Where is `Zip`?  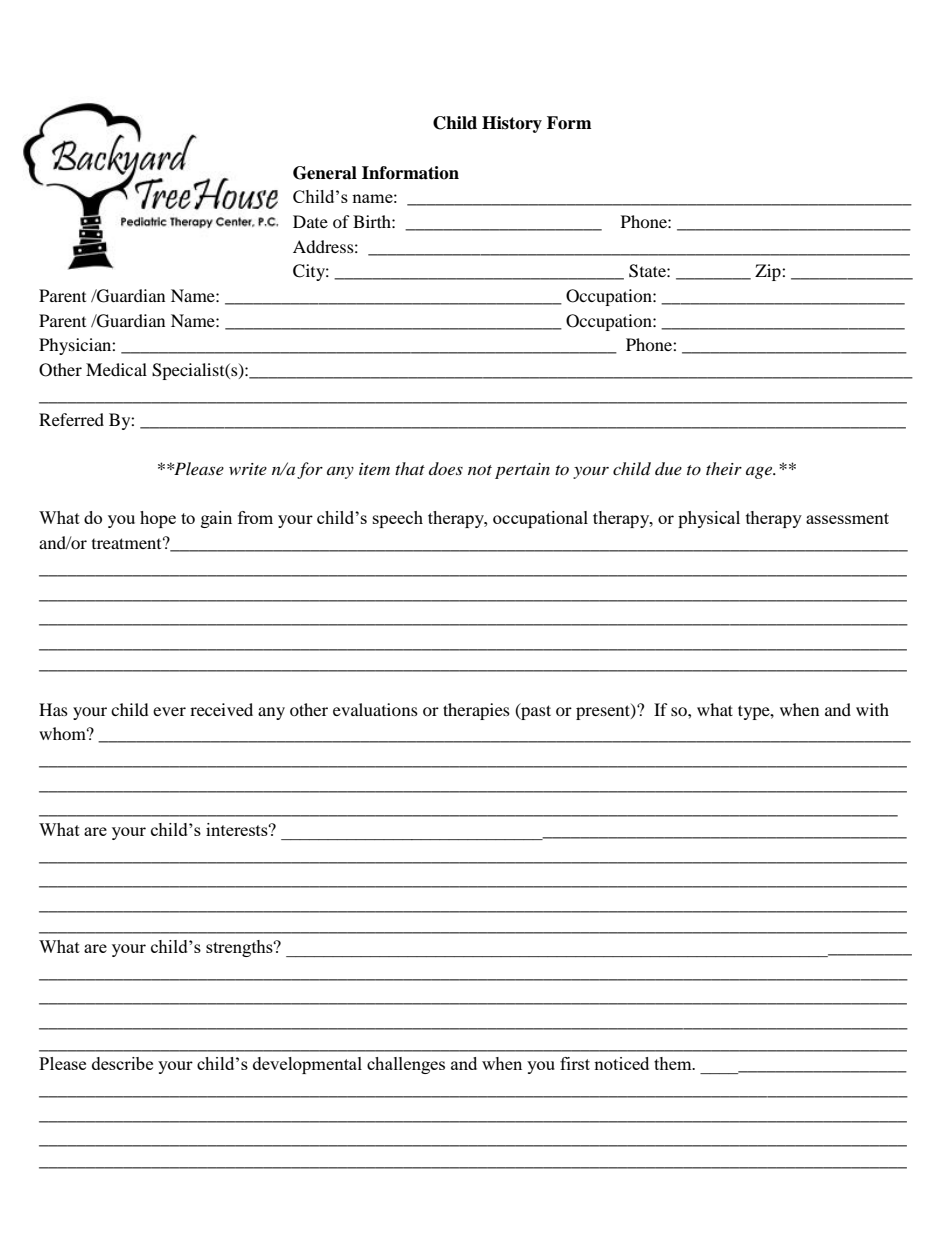
Zip is located at coordinates (769, 272).
